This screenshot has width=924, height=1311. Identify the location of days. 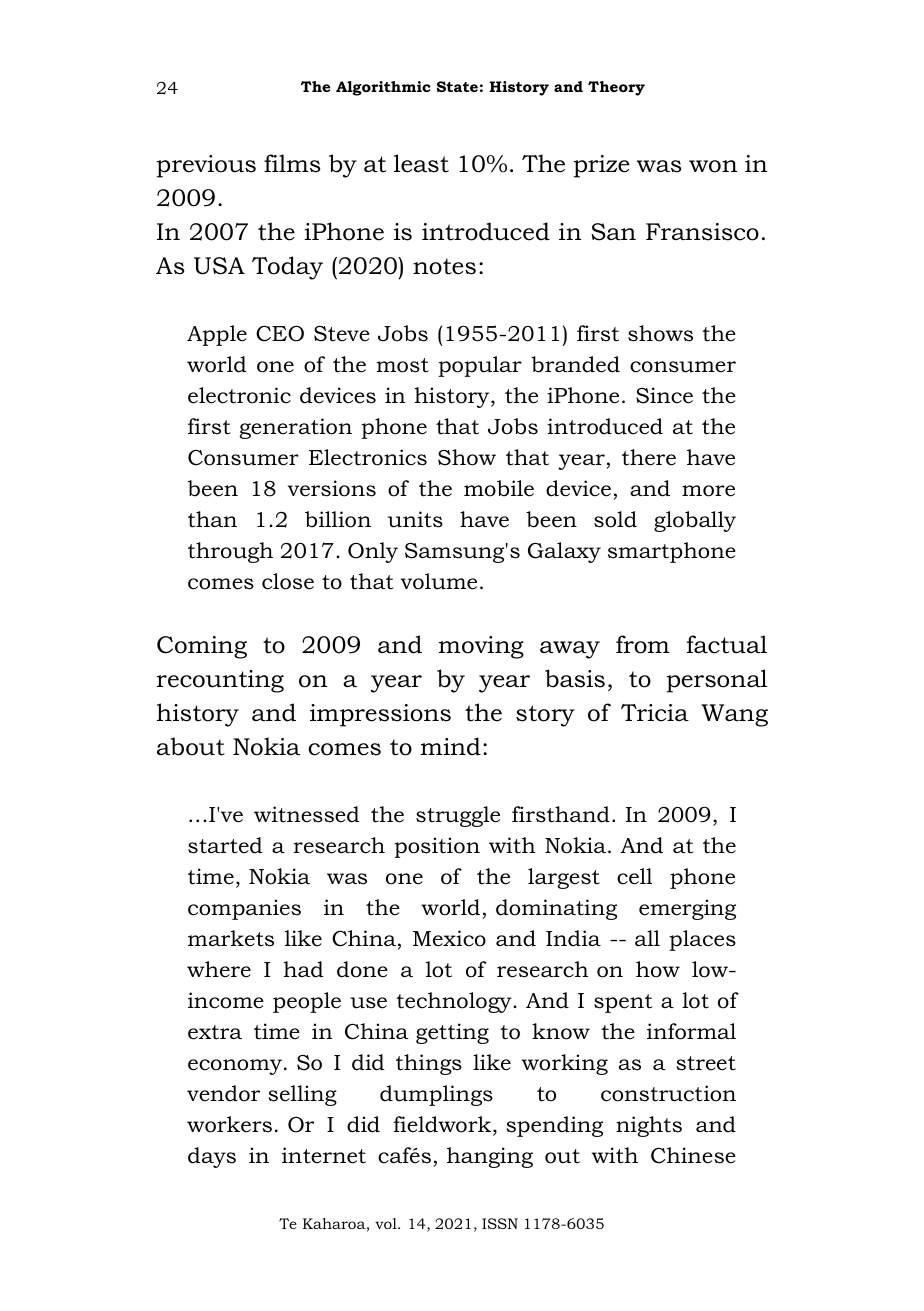
(212, 1157).
